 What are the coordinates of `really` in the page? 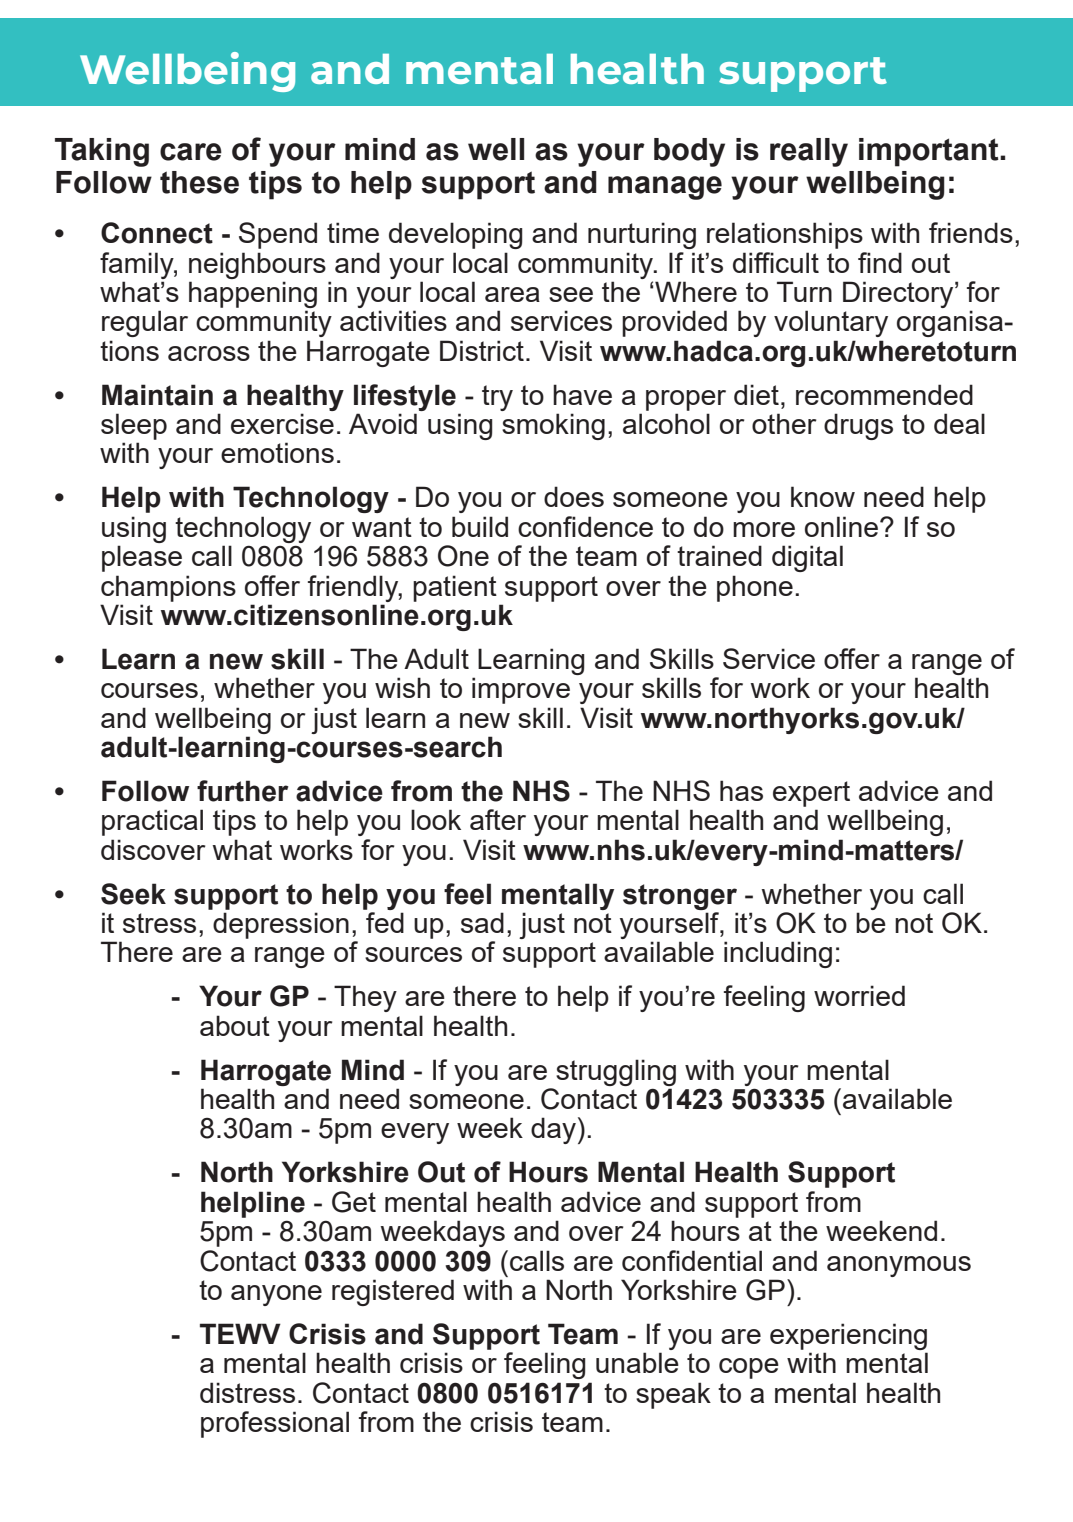 It's located at (809, 152).
